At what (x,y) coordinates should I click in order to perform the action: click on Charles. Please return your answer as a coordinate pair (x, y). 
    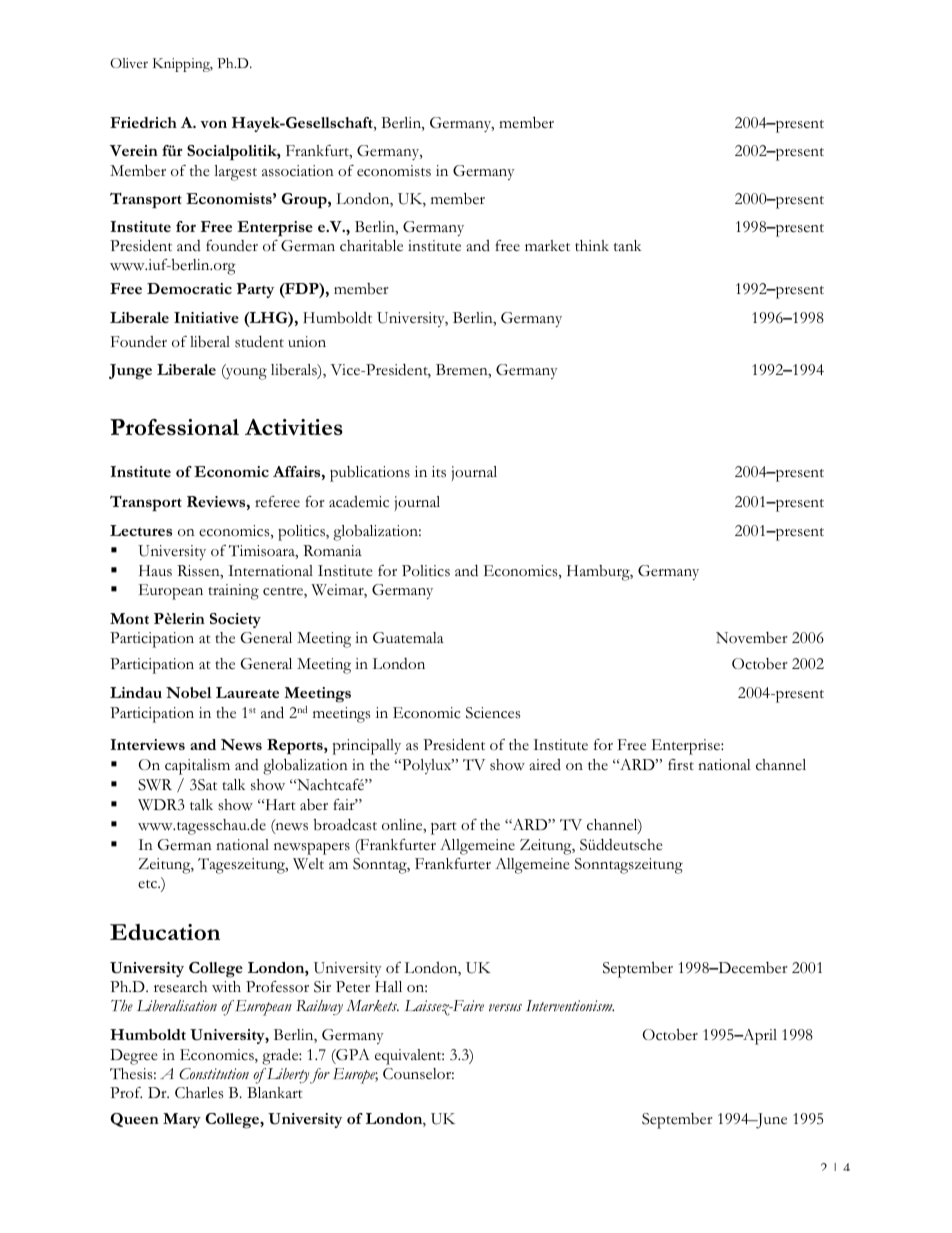
    Looking at the image, I should click on (199, 1093).
